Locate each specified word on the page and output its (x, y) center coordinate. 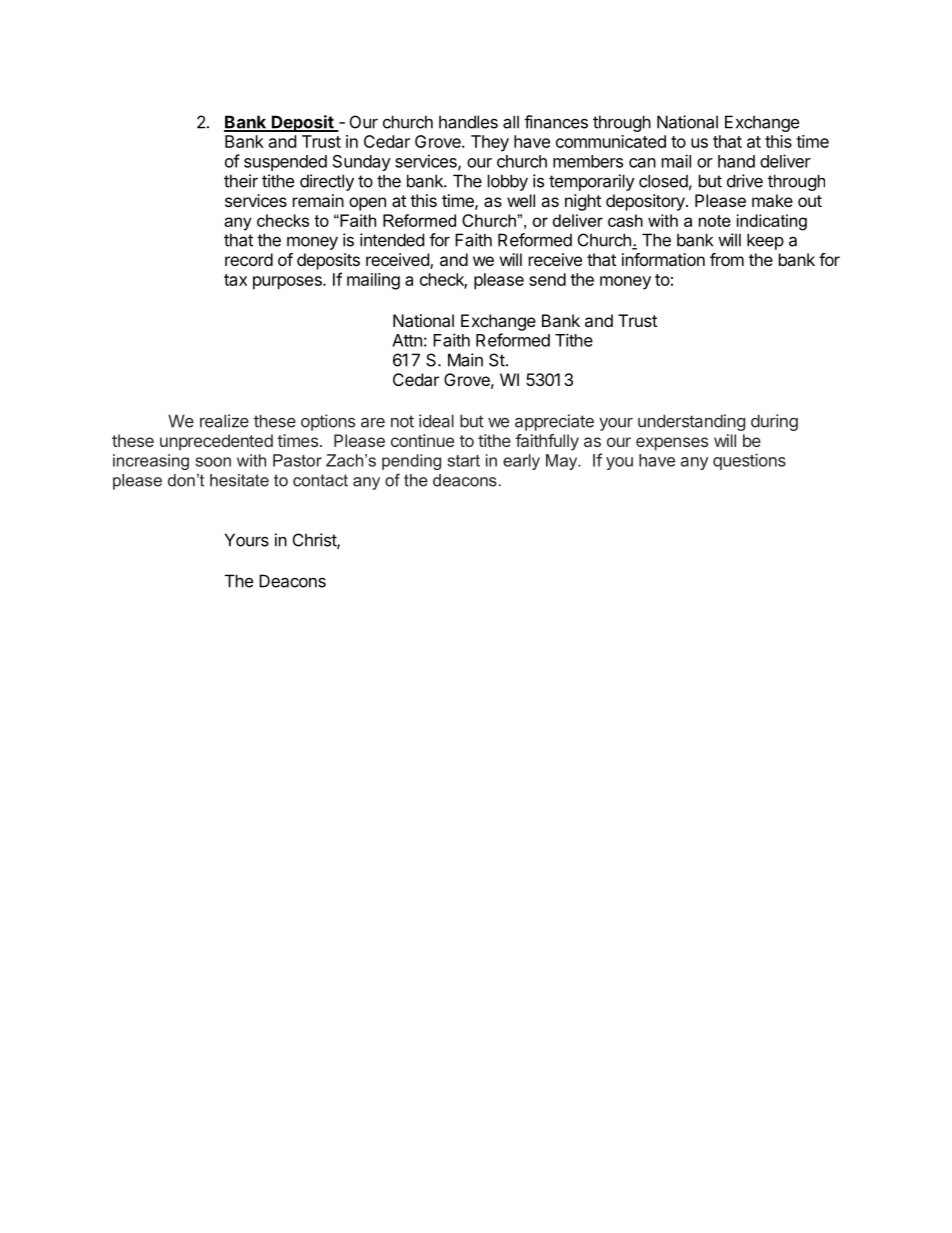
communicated (611, 141)
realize (224, 421)
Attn (407, 340)
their (241, 181)
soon (213, 462)
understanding (691, 422)
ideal (436, 421)
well (521, 200)
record (249, 259)
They (490, 143)
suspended (285, 163)
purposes (288, 283)
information (663, 259)
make (772, 200)
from (727, 259)
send (547, 279)
